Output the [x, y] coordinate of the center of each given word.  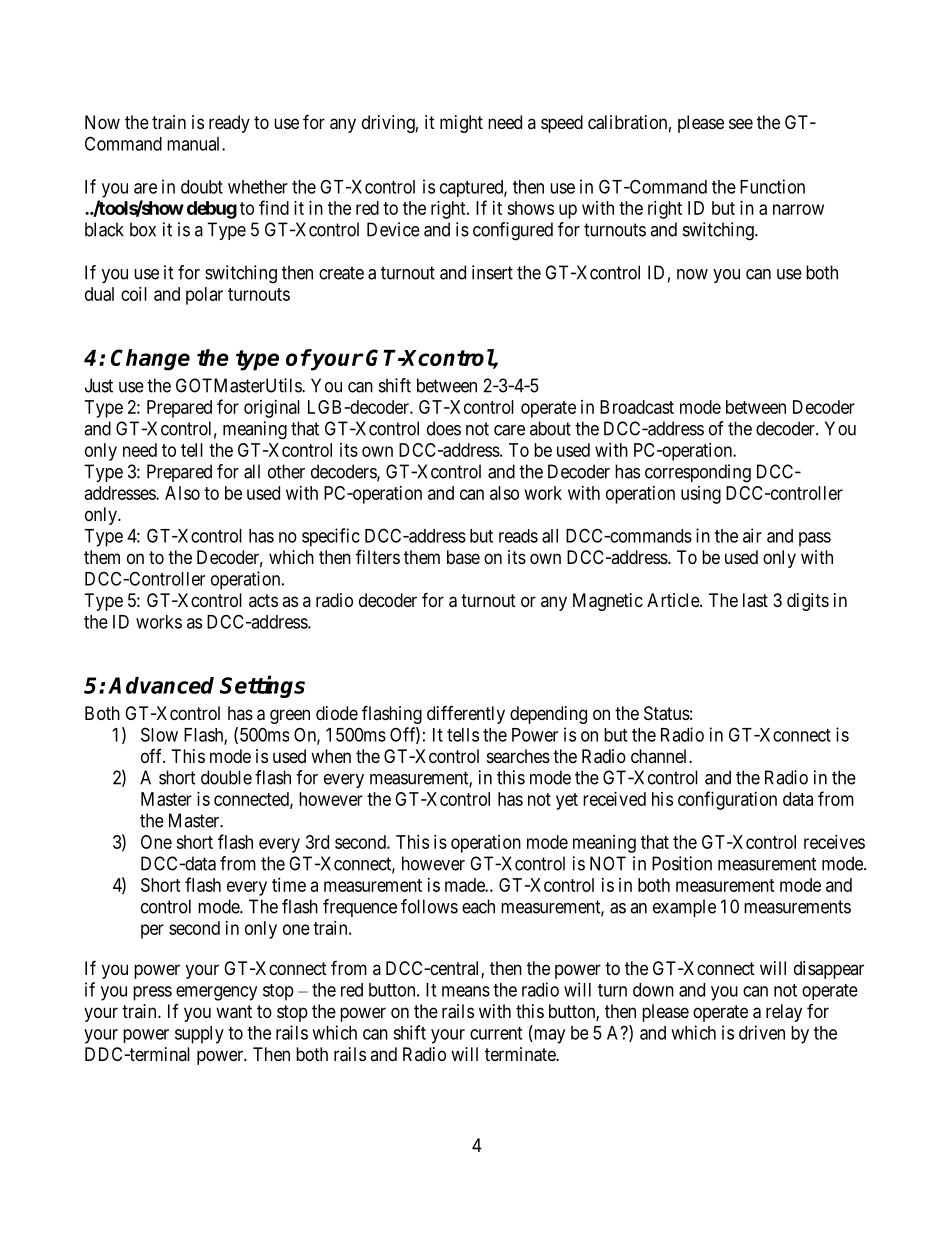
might [461, 124]
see [741, 123]
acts [263, 600]
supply [199, 1035]
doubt [202, 187]
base [463, 557]
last [755, 600]
